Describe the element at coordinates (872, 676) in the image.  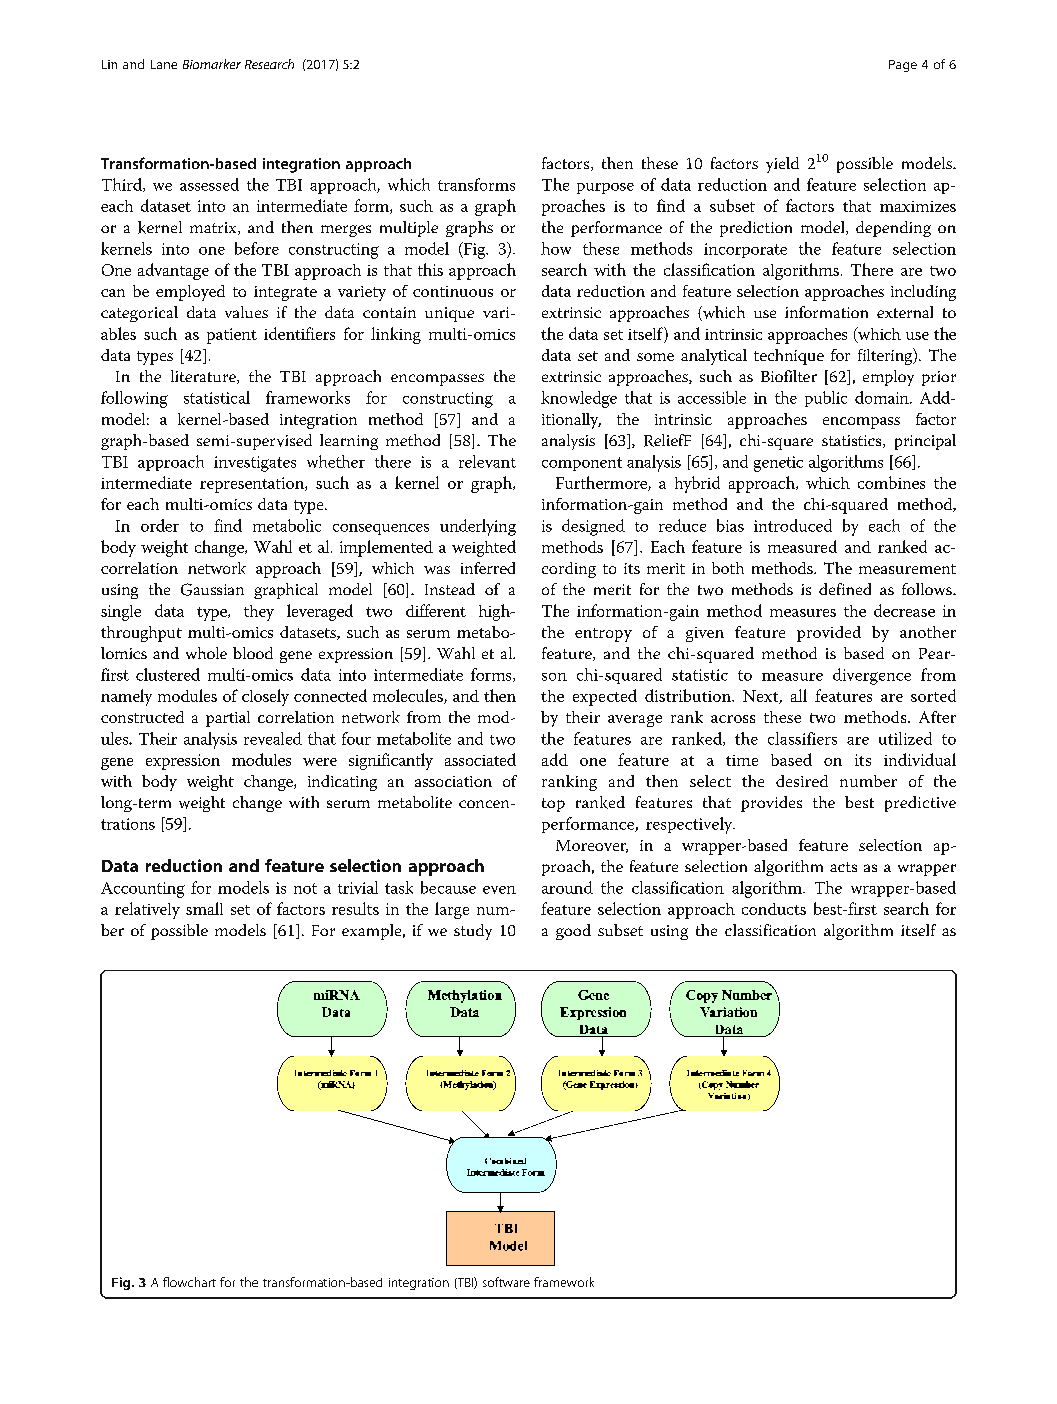
I see `divergence` at that location.
